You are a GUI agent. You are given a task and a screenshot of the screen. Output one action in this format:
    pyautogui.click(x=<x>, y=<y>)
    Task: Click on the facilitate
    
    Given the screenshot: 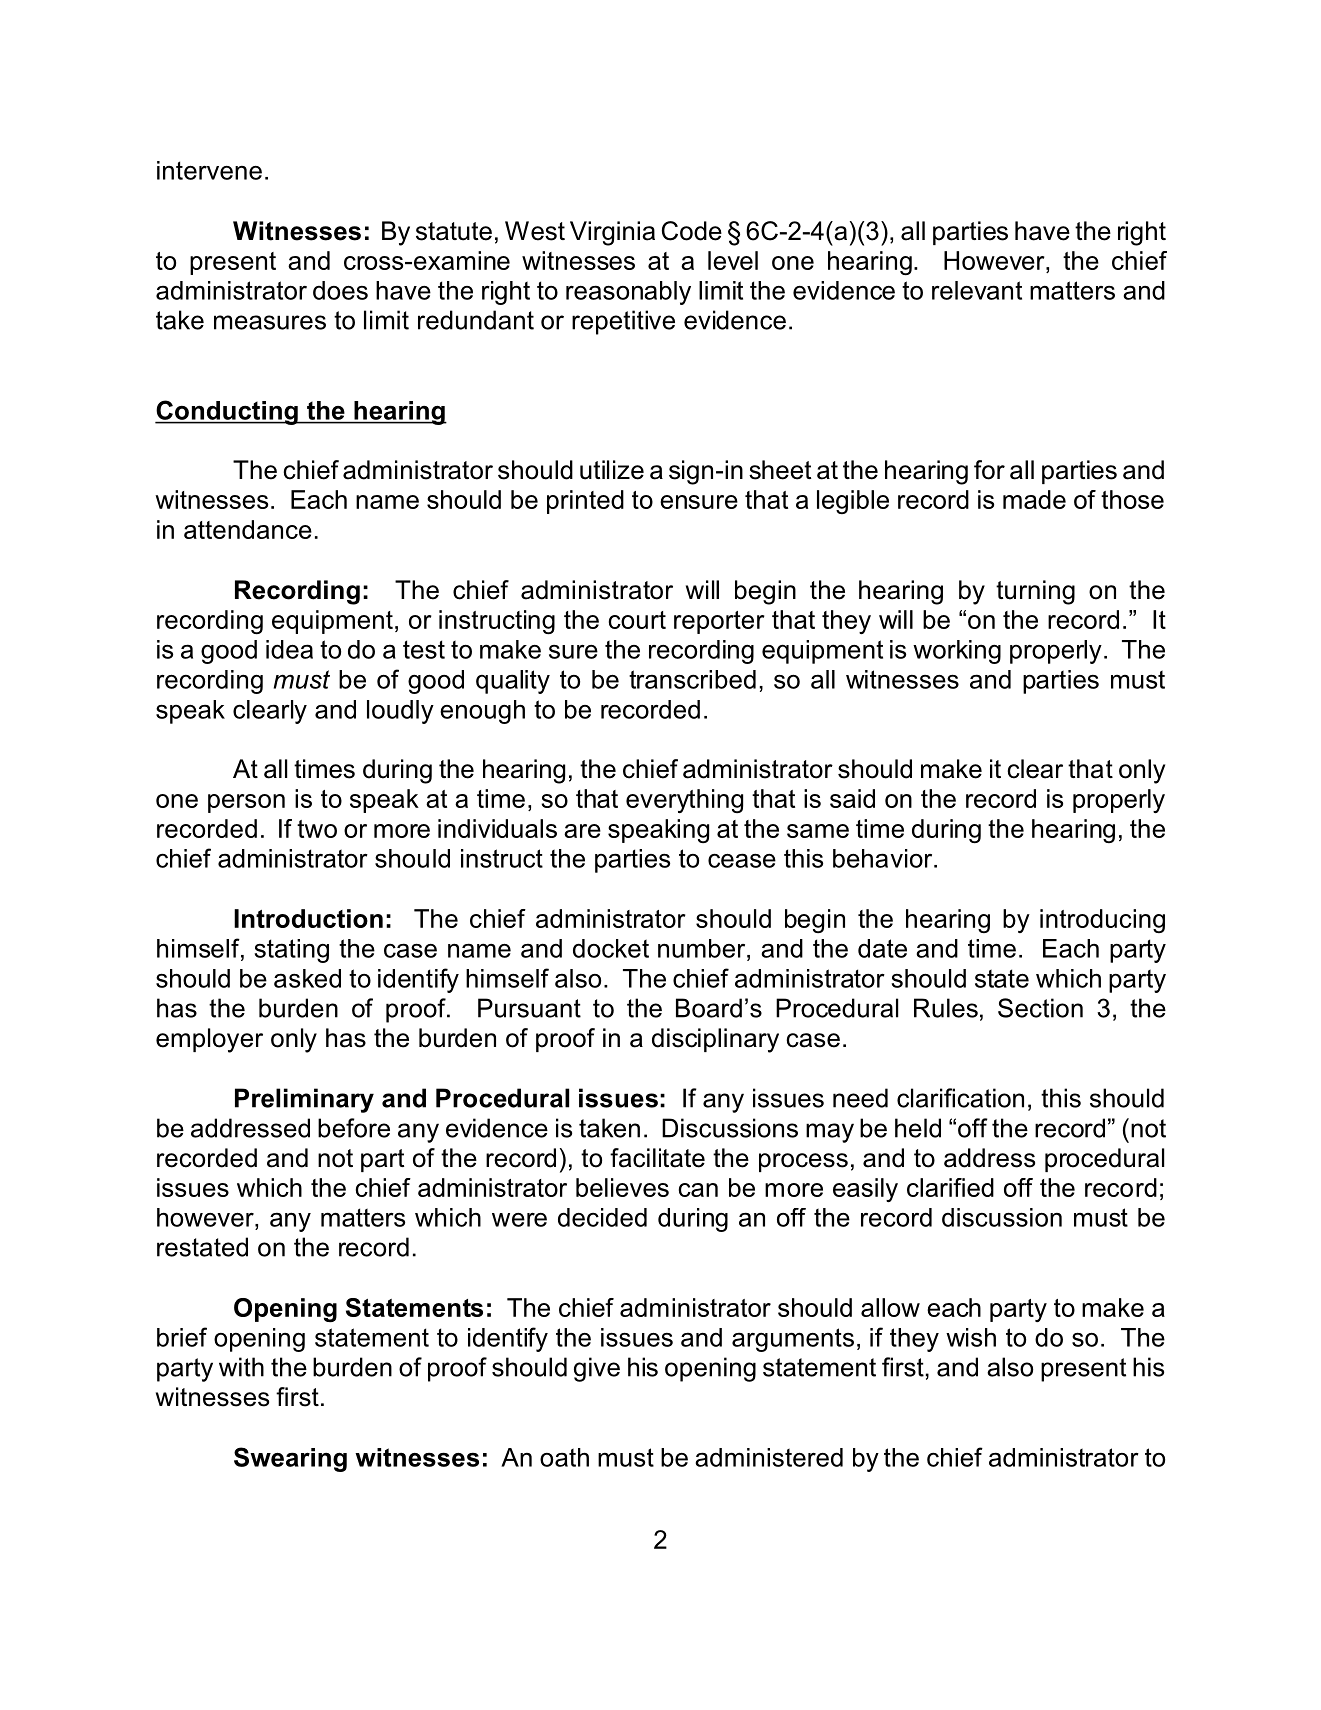 What is the action you would take?
    pyautogui.click(x=657, y=1158)
